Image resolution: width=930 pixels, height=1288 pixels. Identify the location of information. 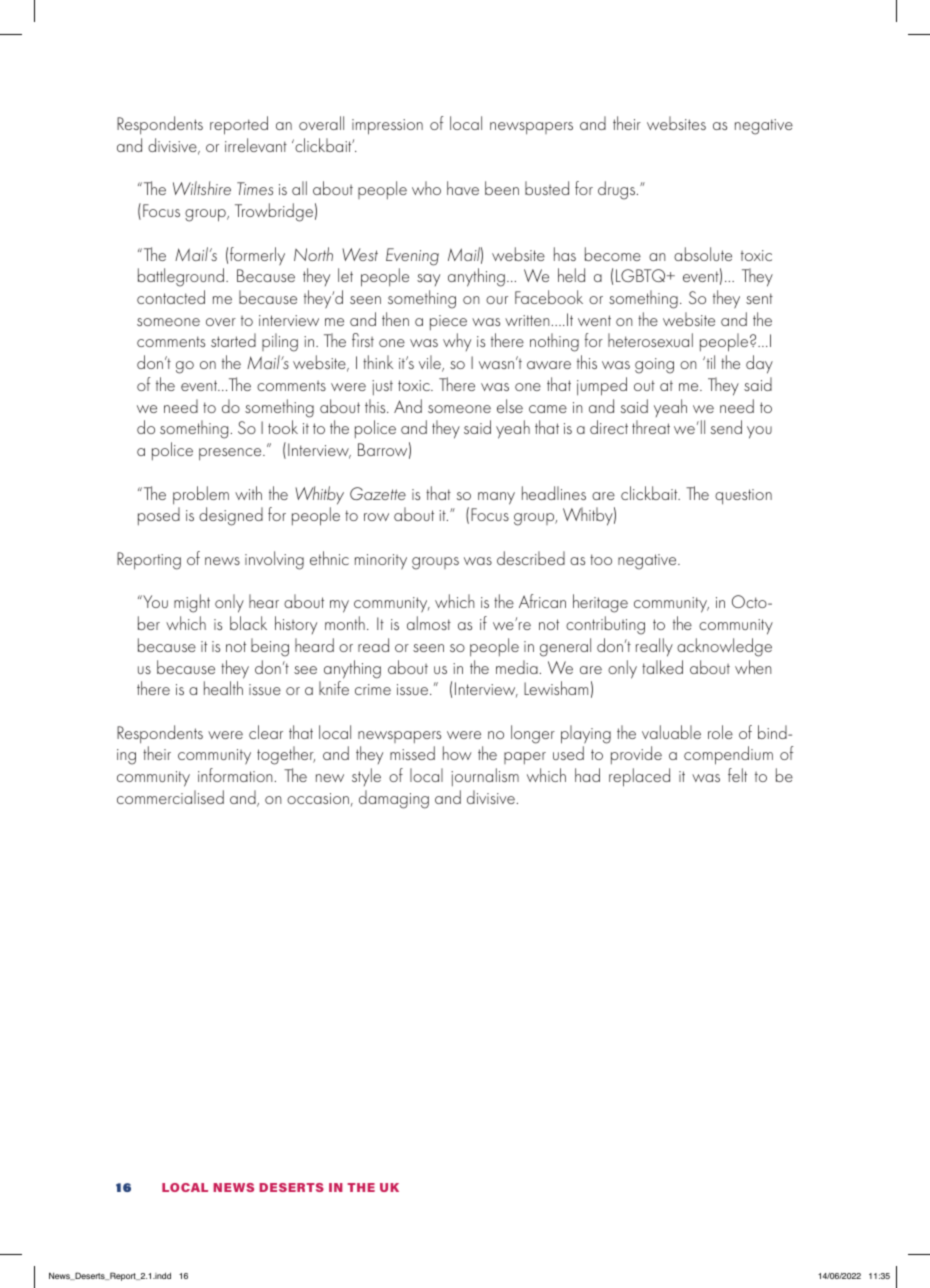
(235, 775).
